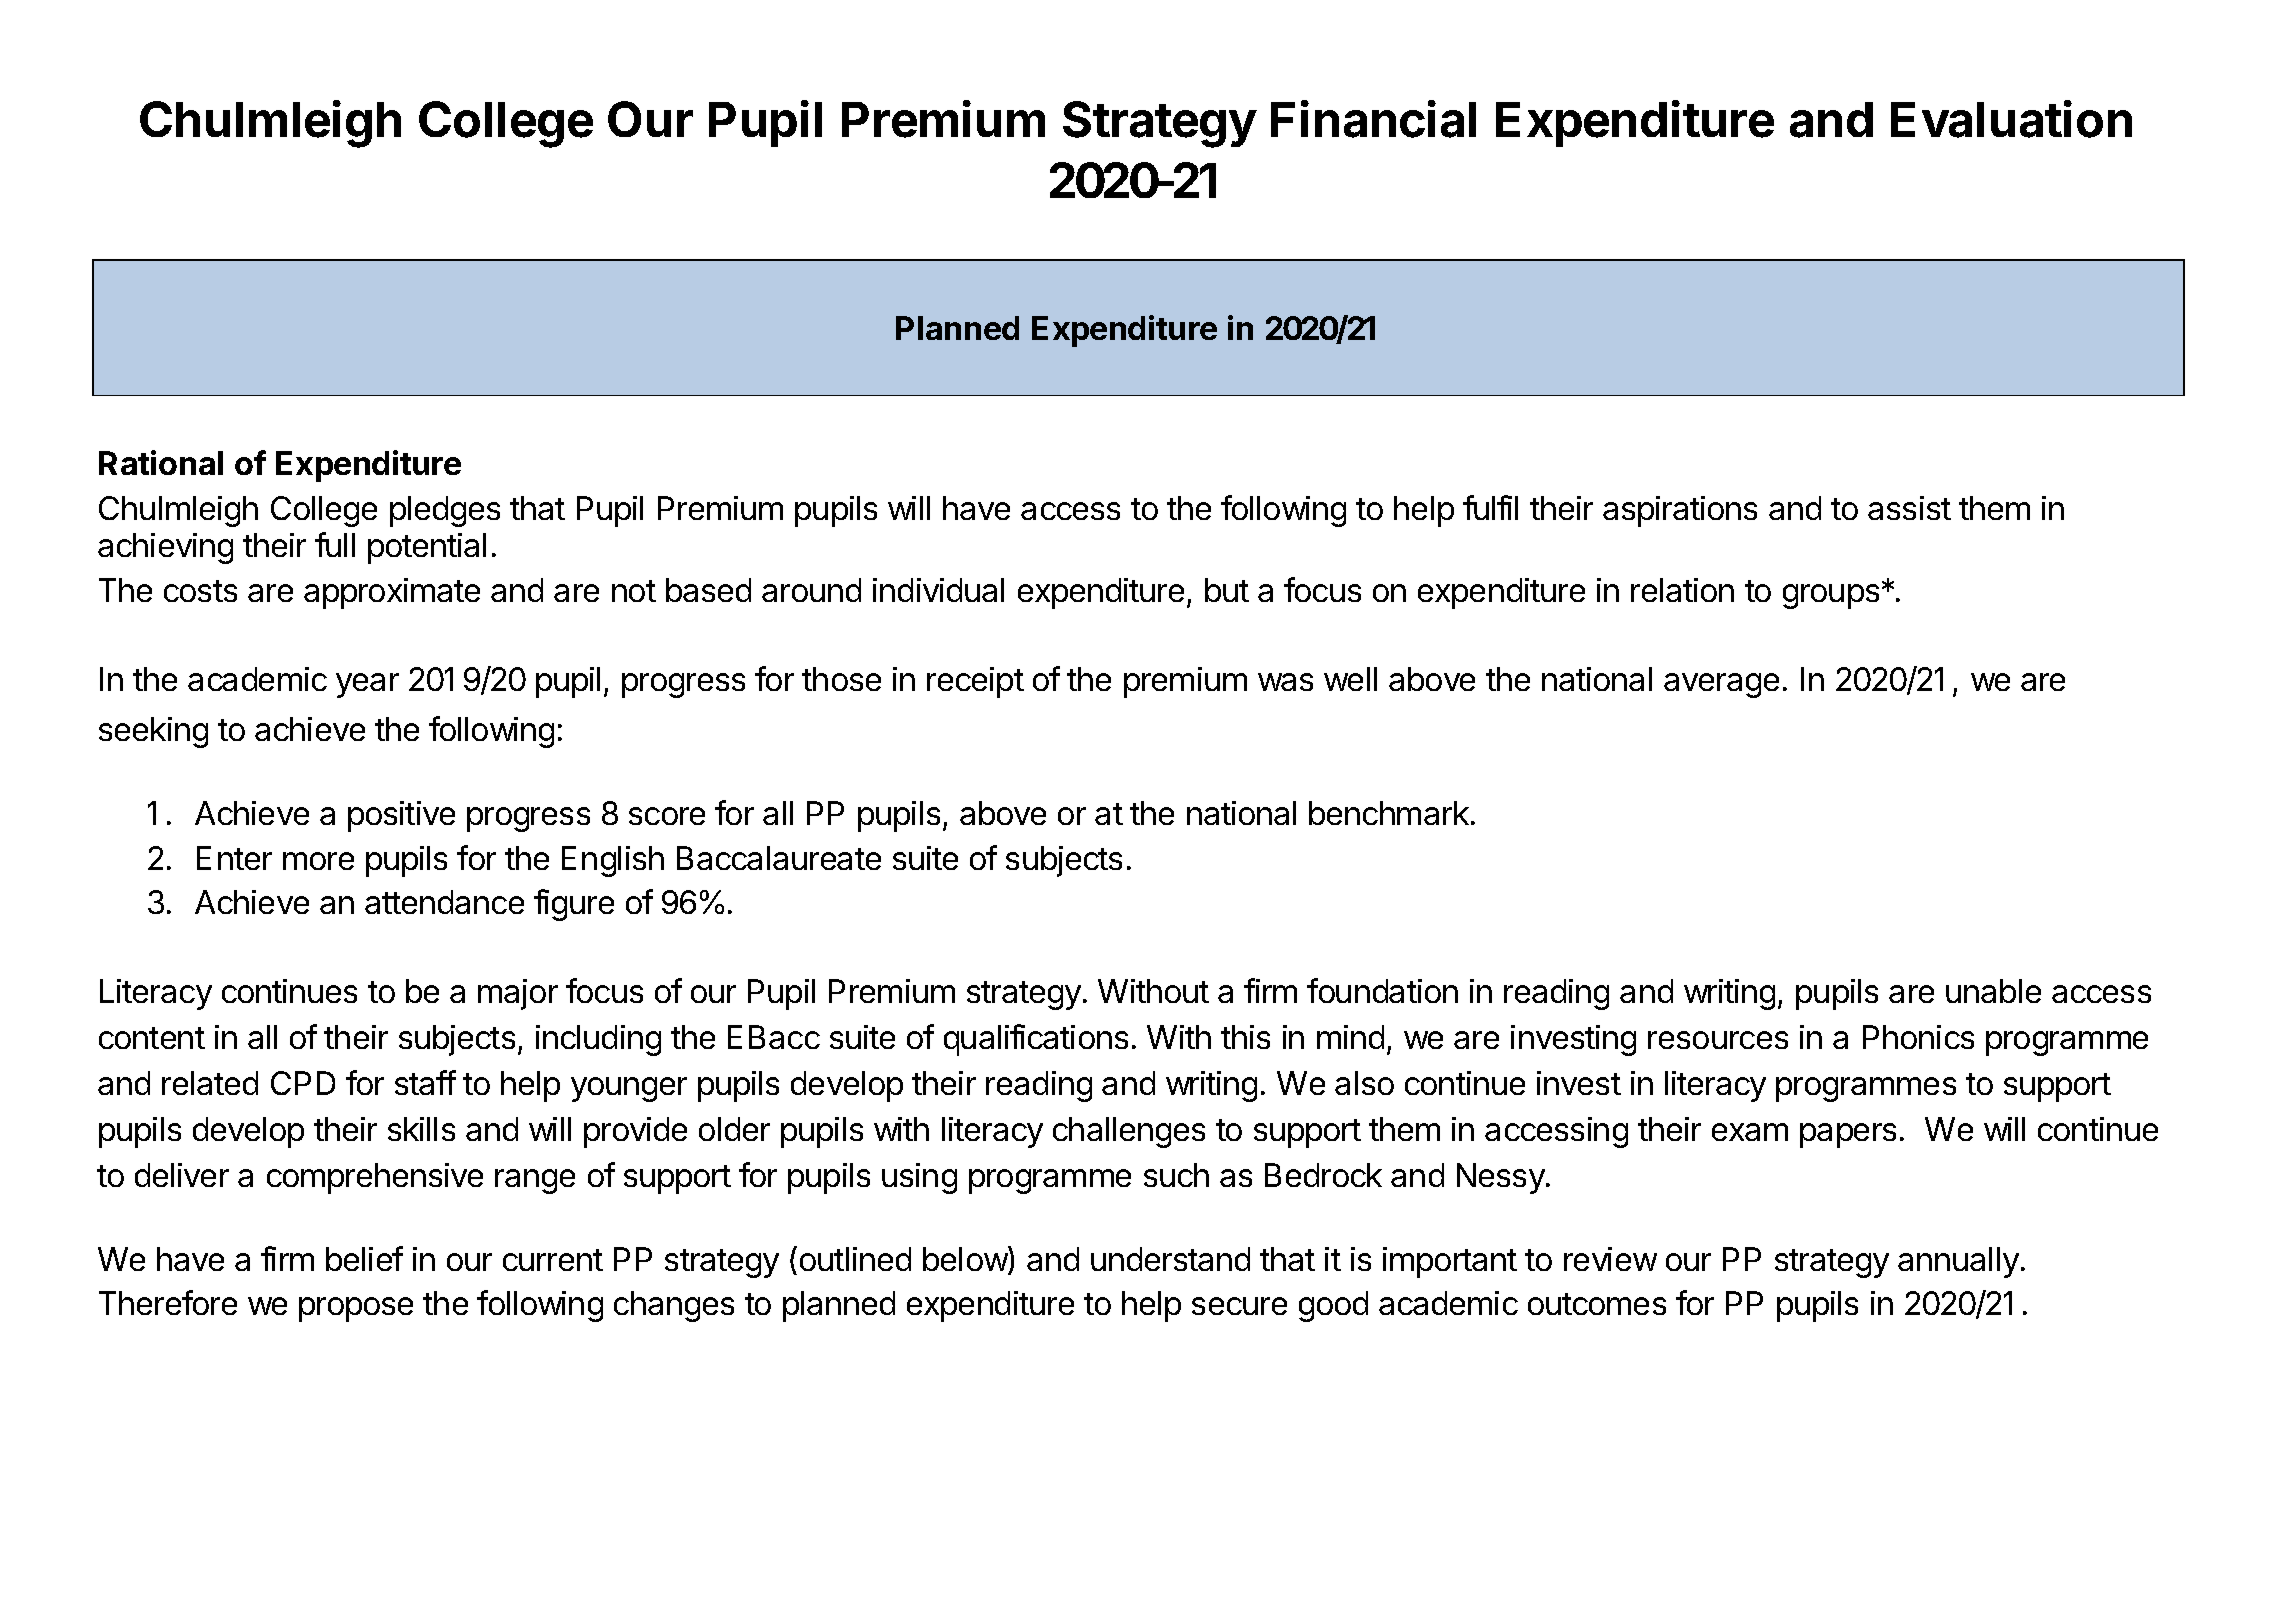 This screenshot has width=2277, height=1610. I want to click on Financial, so click(1373, 119).
